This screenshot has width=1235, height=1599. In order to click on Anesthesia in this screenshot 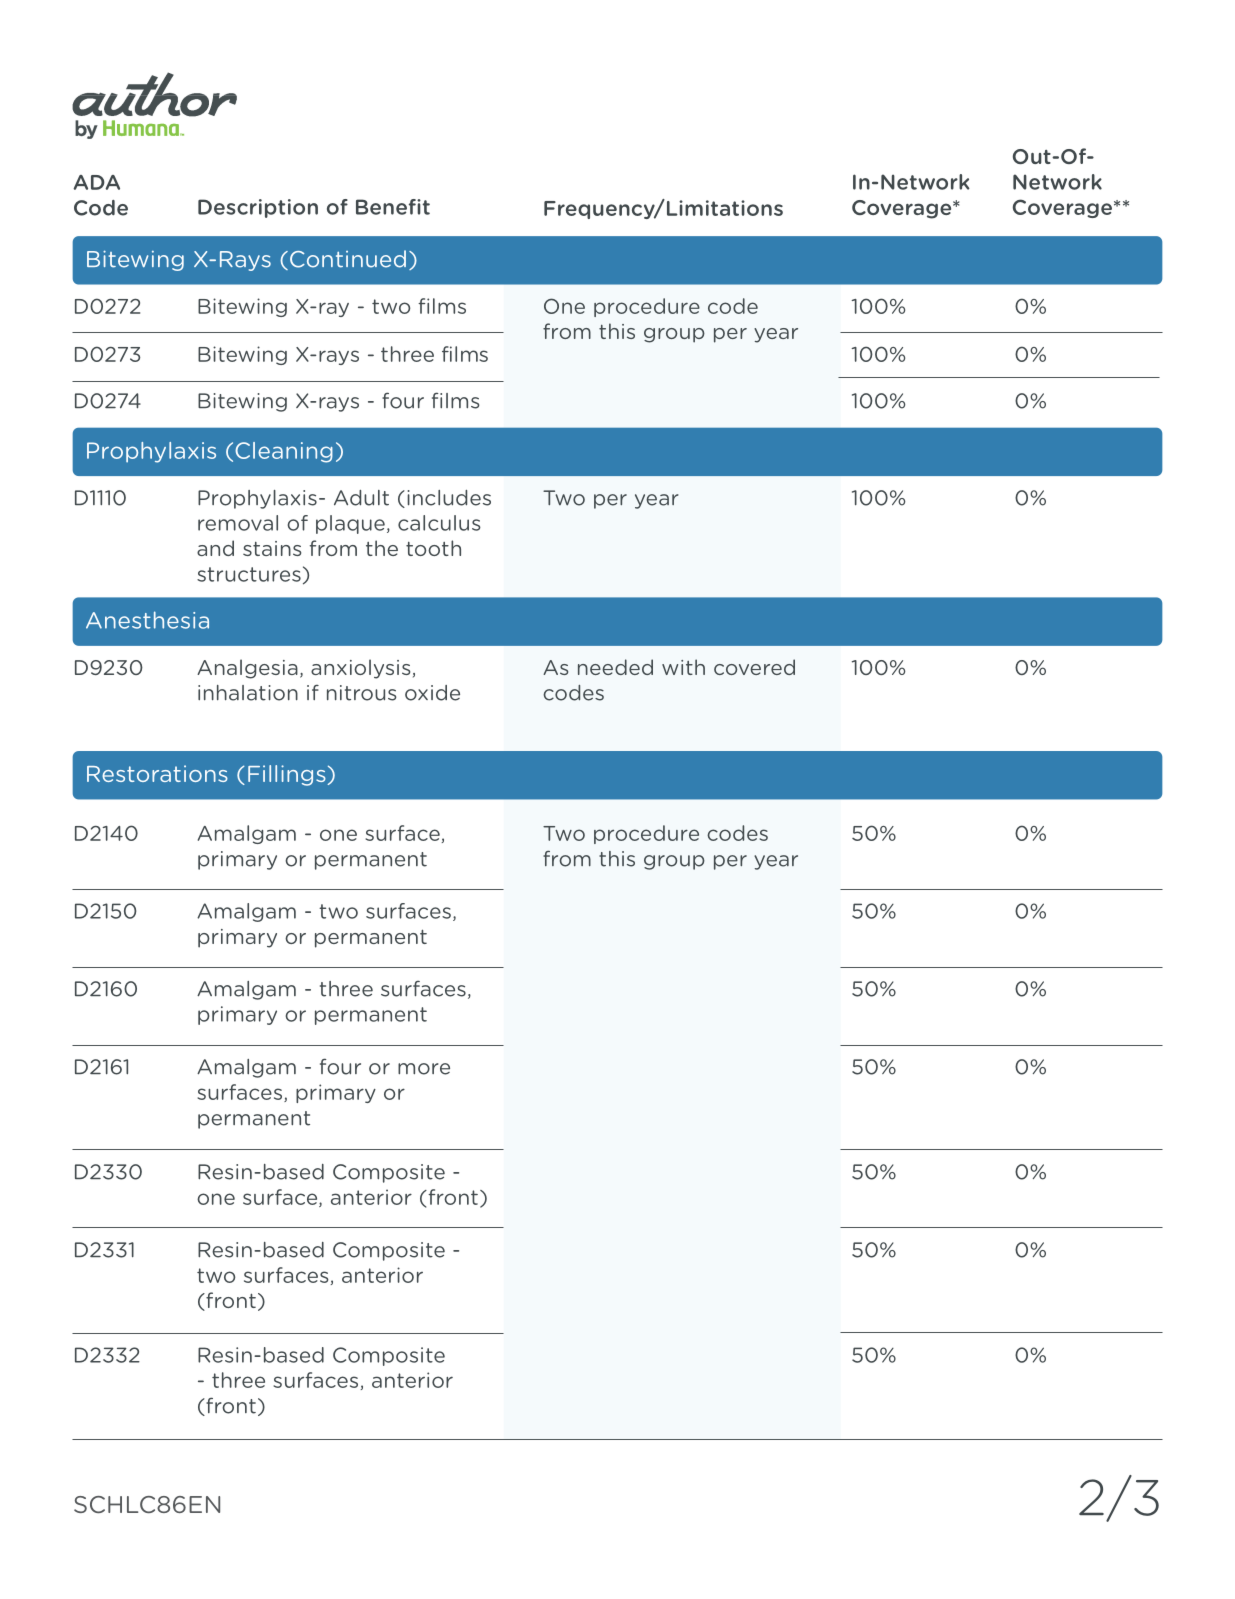, I will do `click(147, 620)`.
